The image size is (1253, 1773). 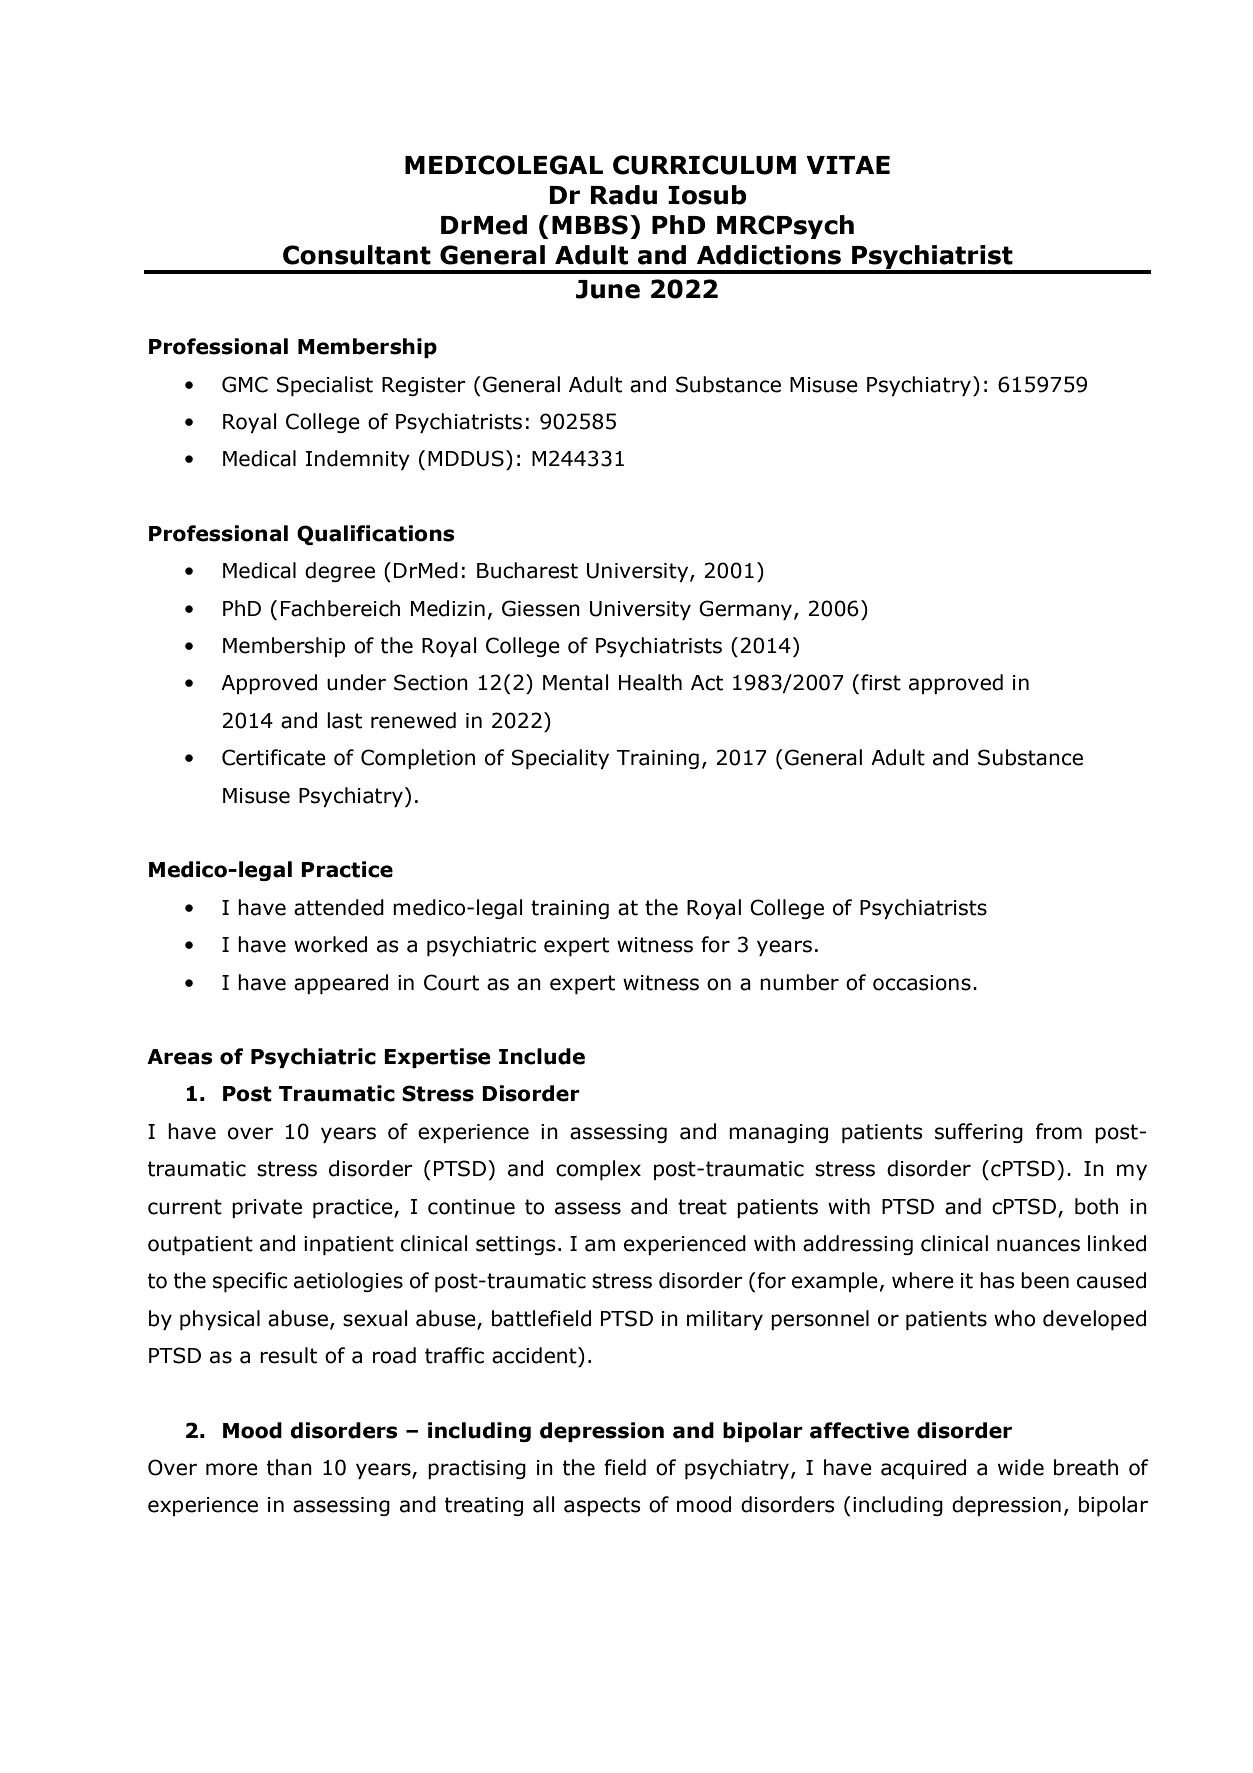 I want to click on Radu, so click(x=624, y=195).
